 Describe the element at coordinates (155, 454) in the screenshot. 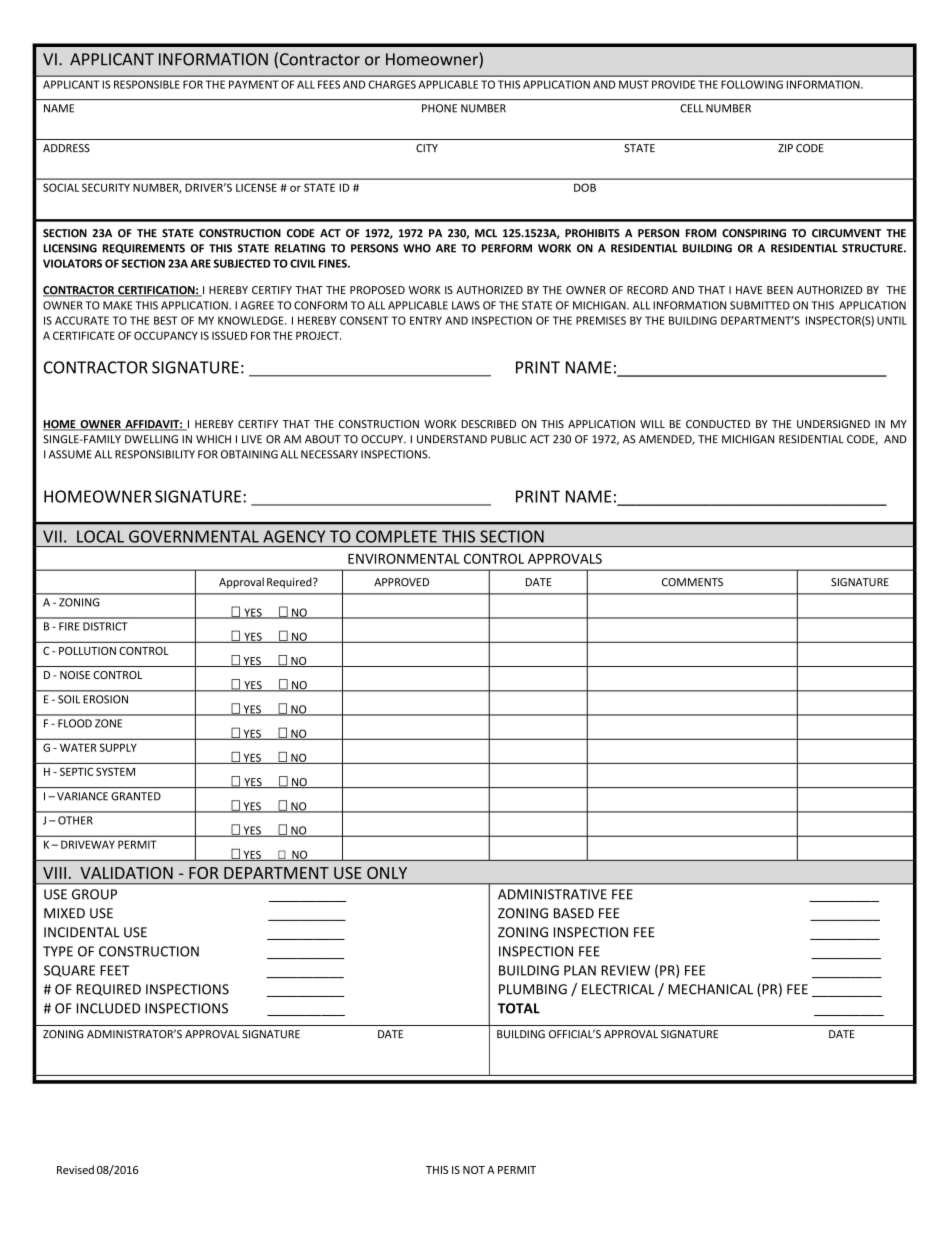

I see `RESPONSIBILITY` at that location.
